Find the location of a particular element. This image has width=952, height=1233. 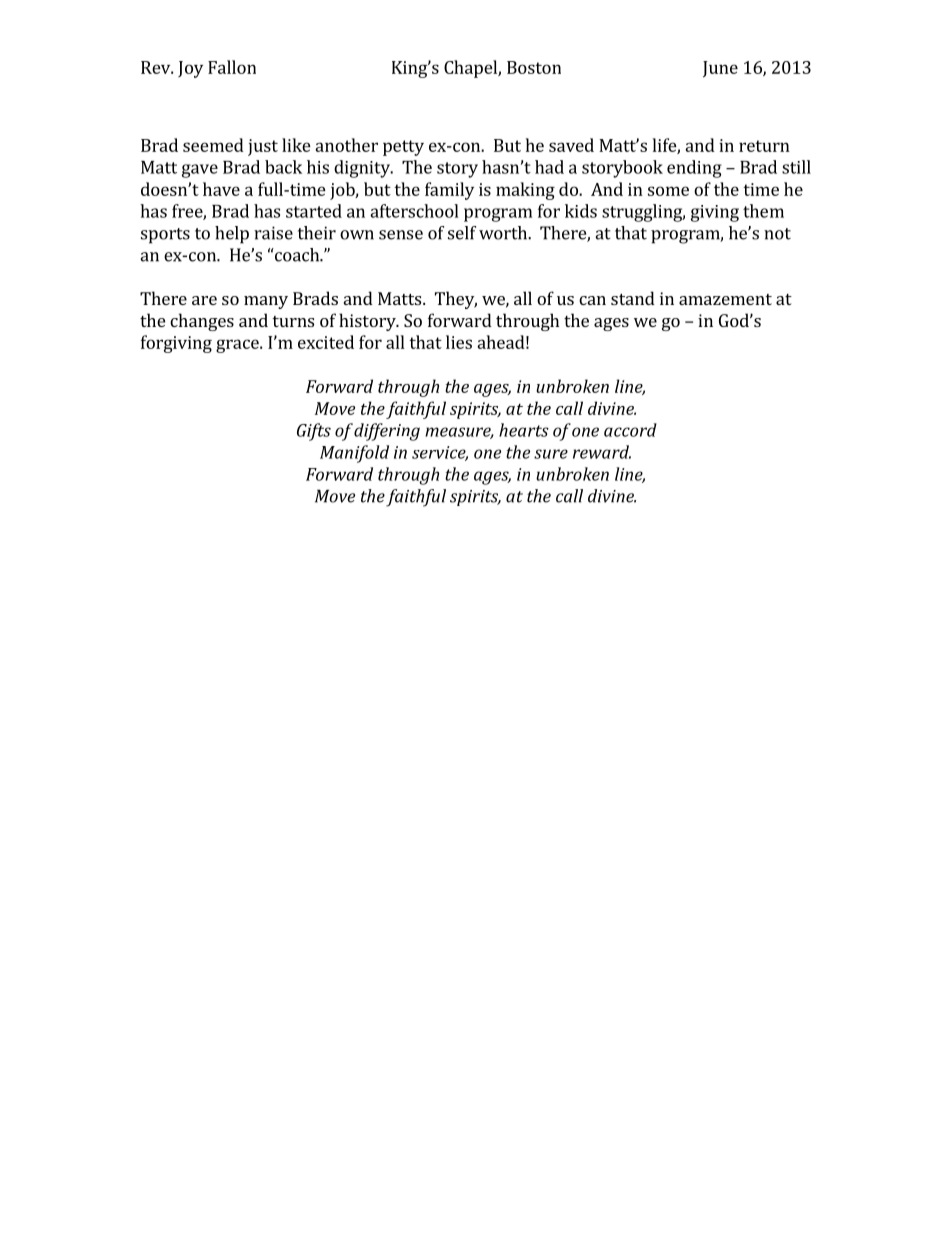

Fallon is located at coordinates (232, 67).
